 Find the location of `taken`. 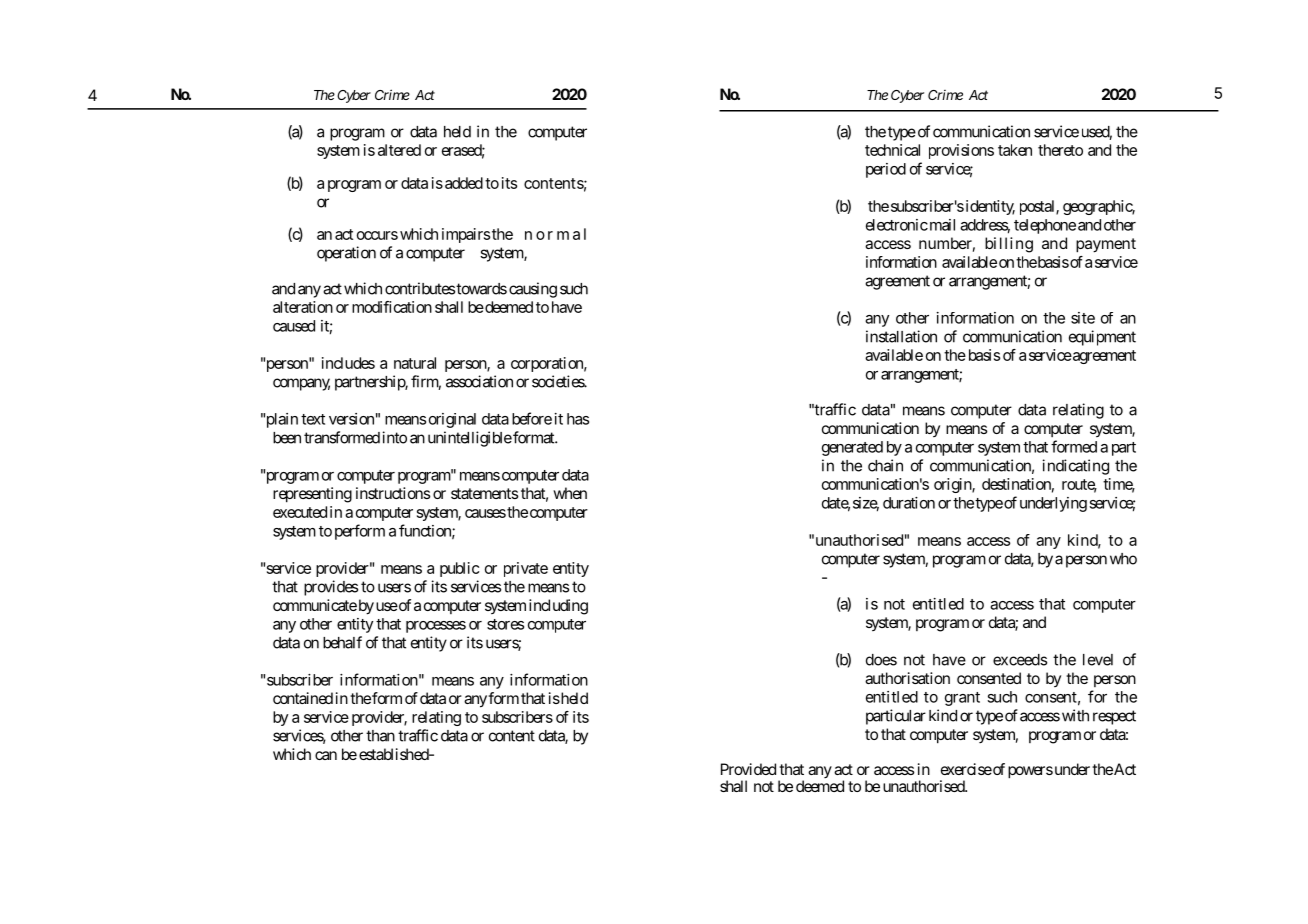

taken is located at coordinates (1015, 150).
